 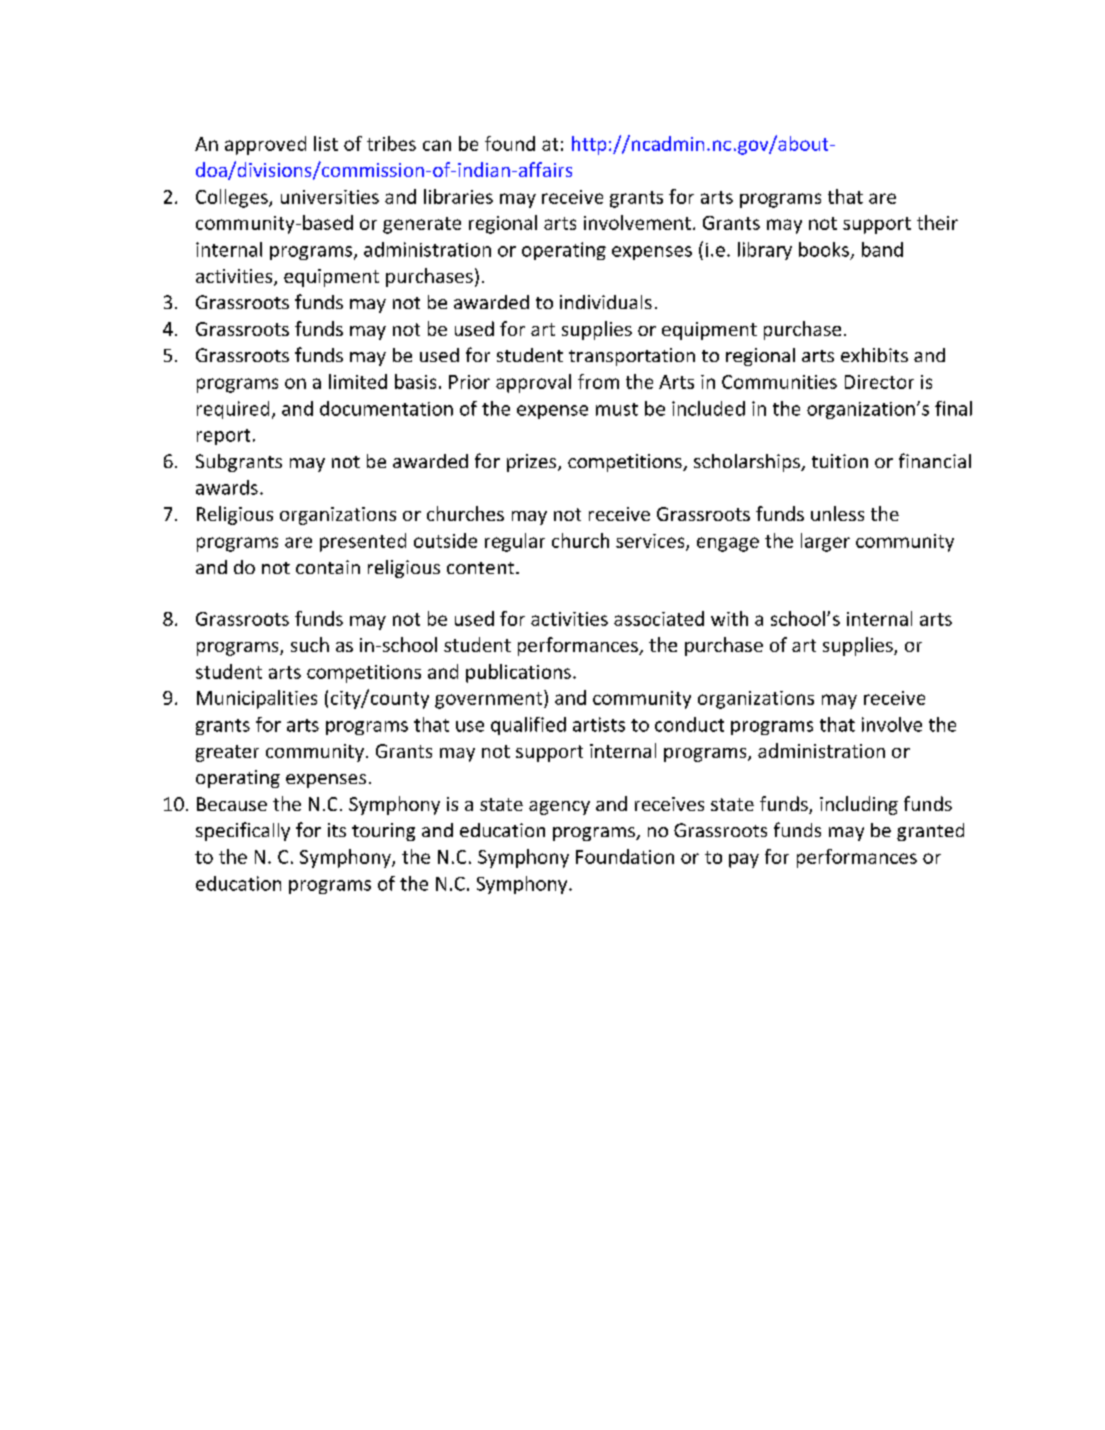 What do you see at coordinates (559, 808) in the screenshot?
I see `agency` at bounding box center [559, 808].
